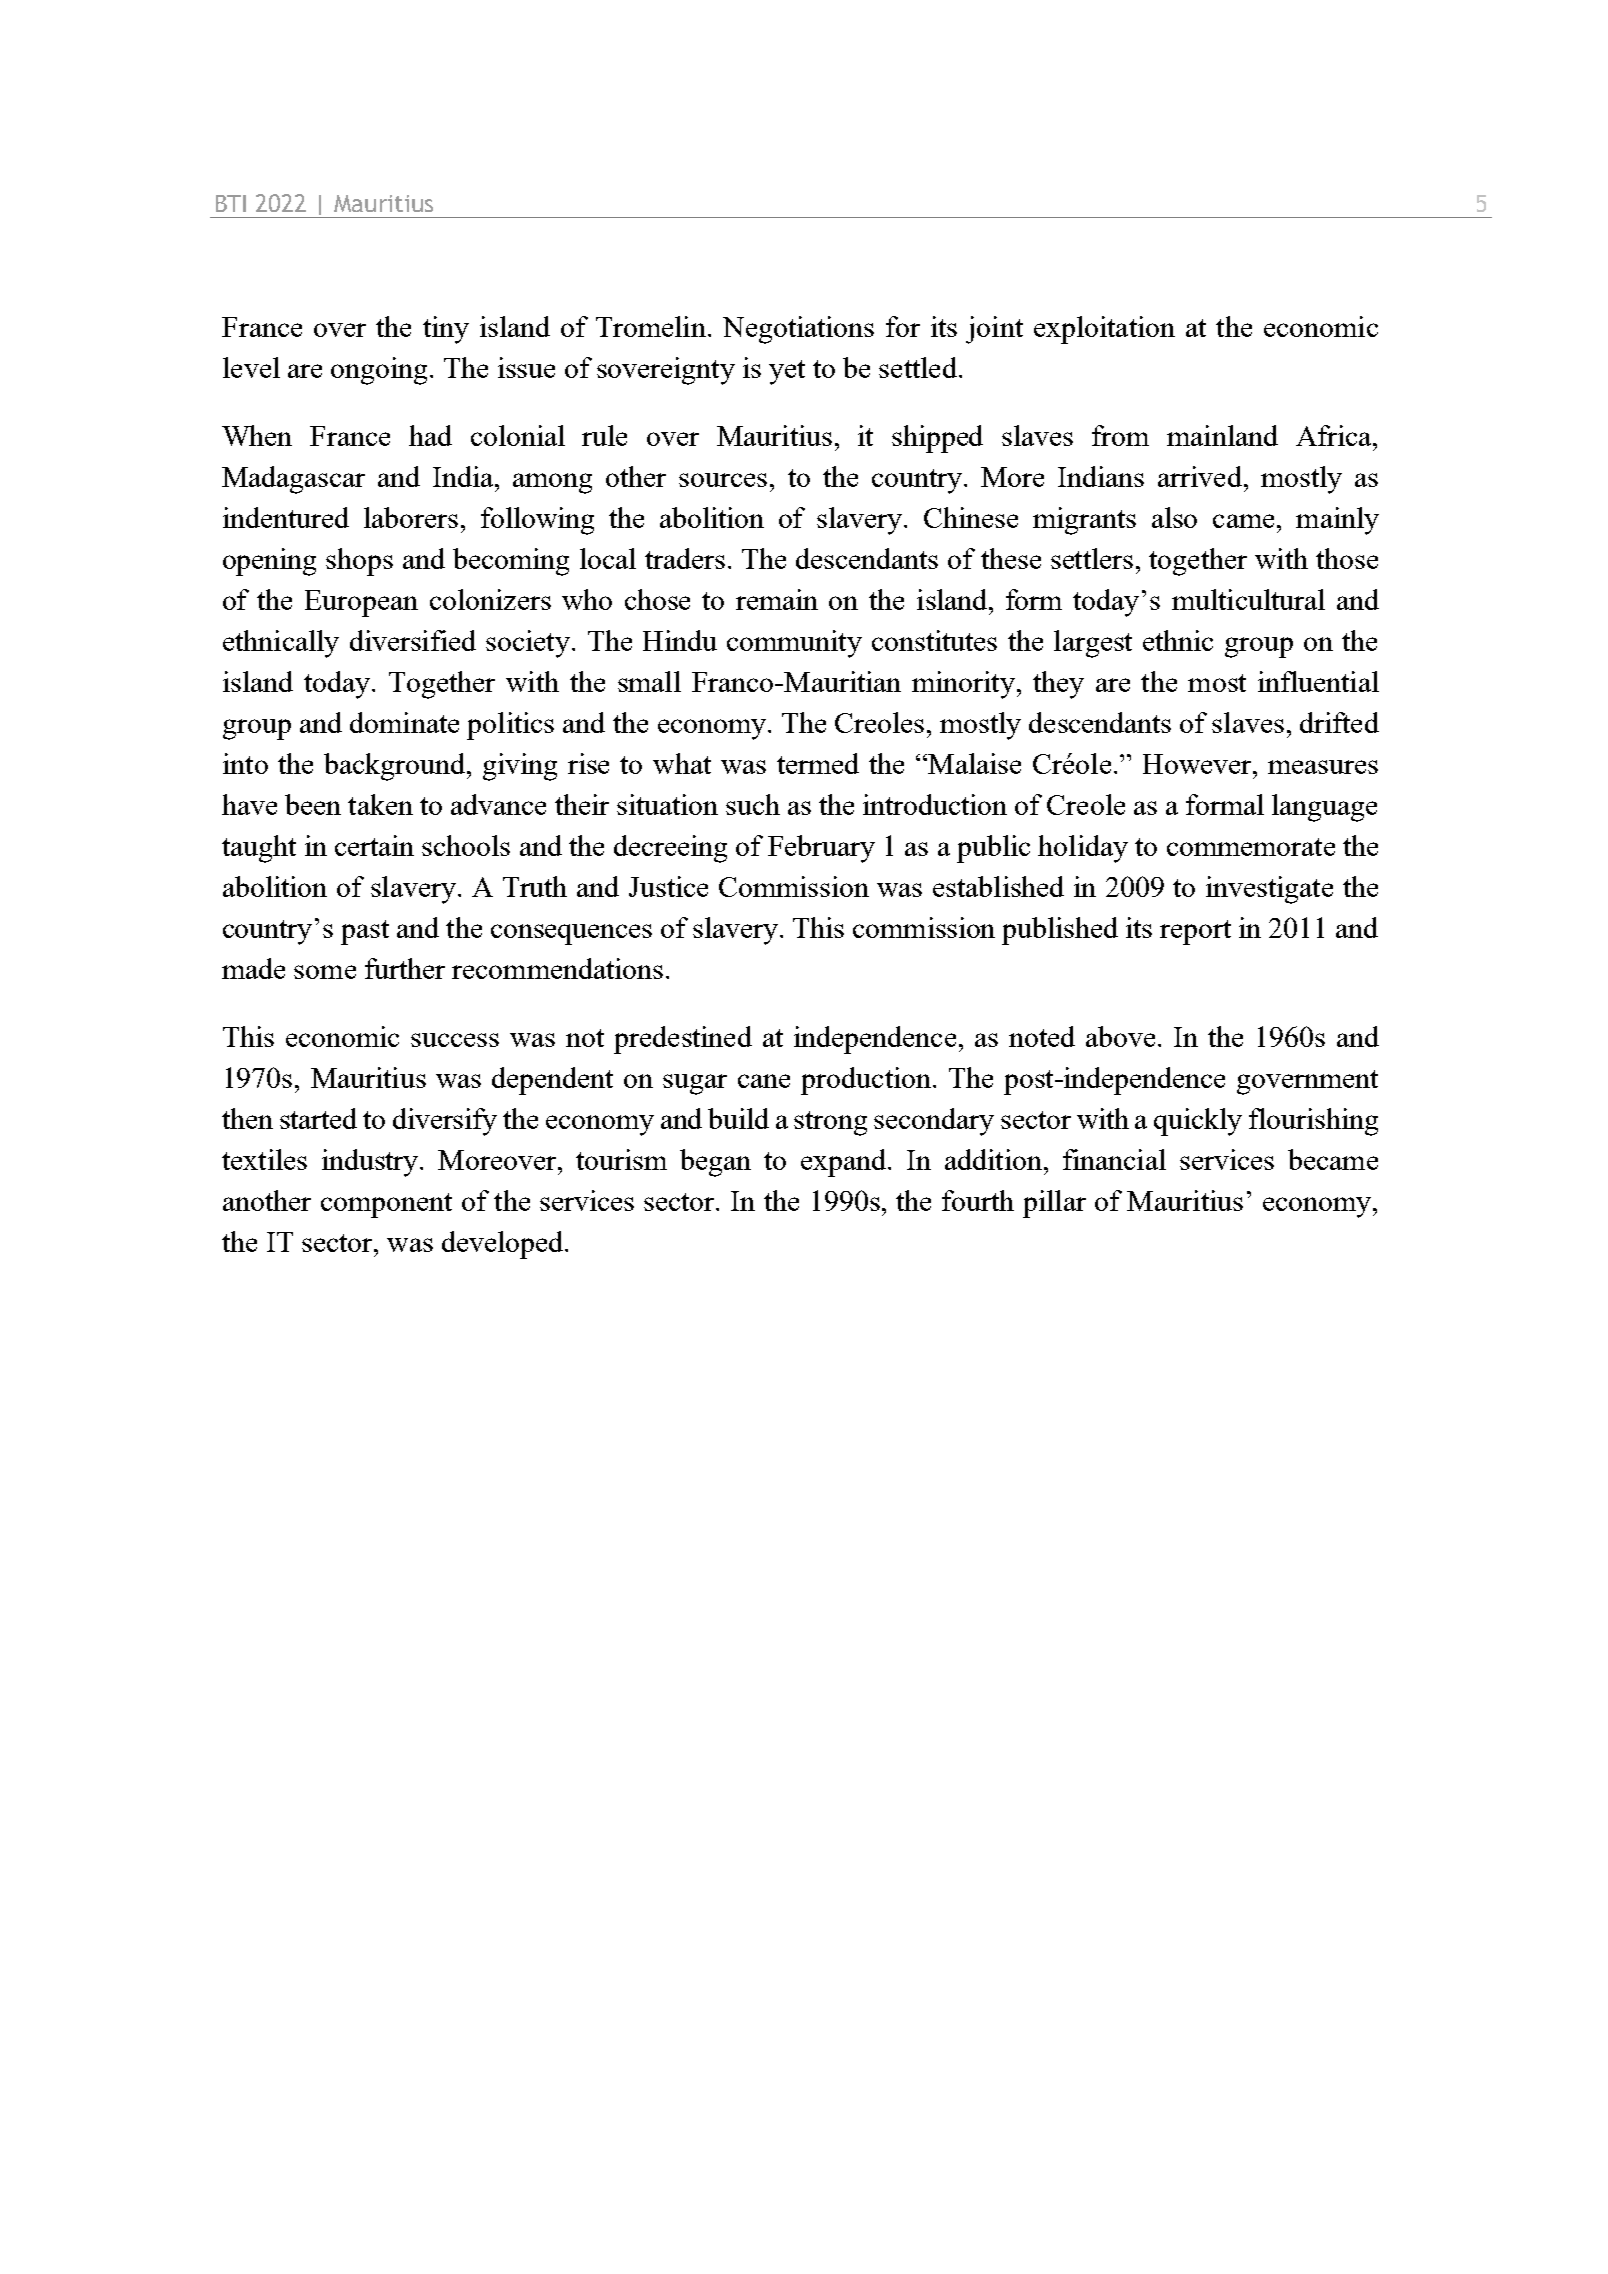 This document has width=1608, height=2274. I want to click on shops, so click(359, 562).
